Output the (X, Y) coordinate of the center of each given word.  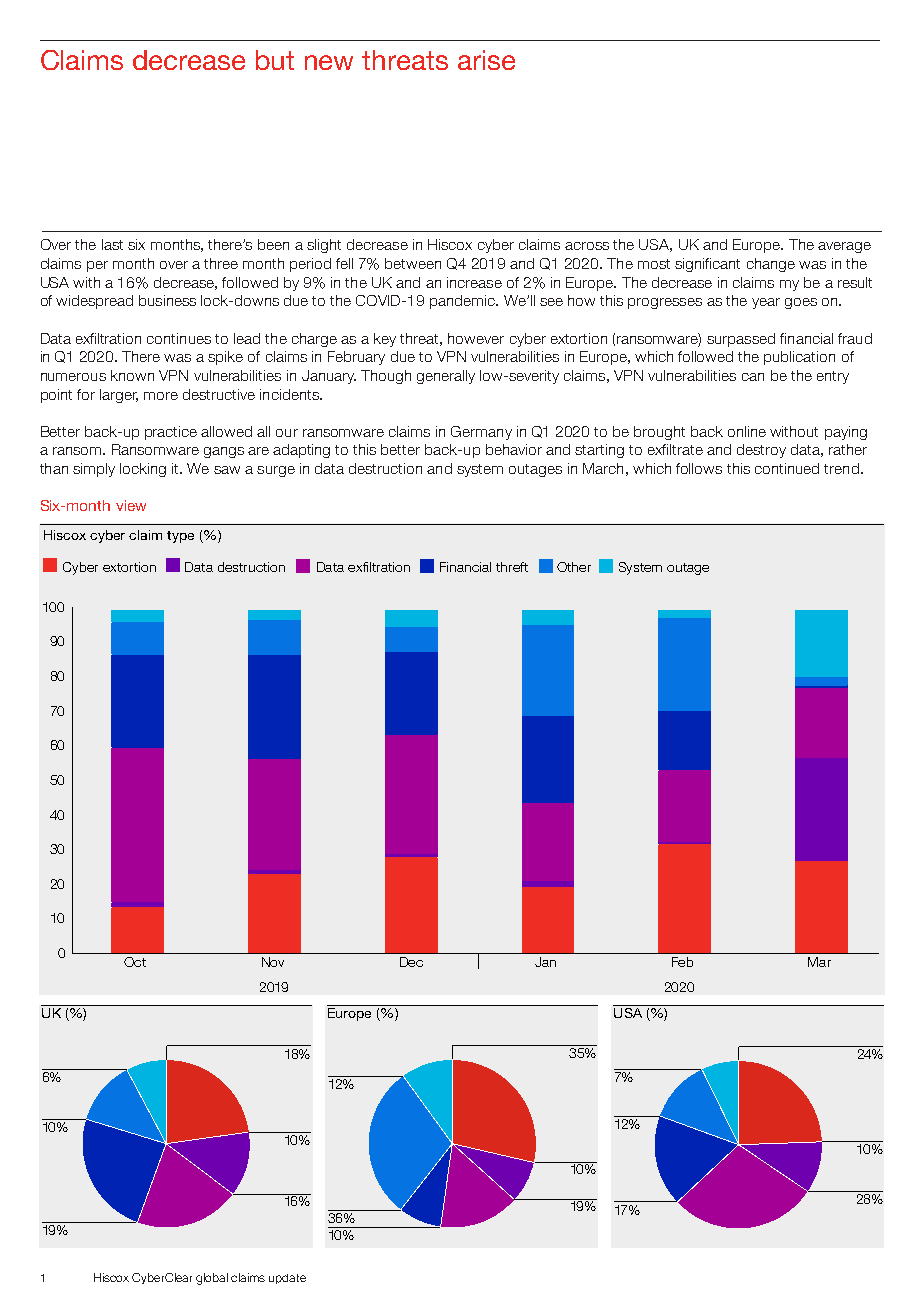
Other (574, 567)
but (275, 60)
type (180, 537)
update (287, 1279)
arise (486, 60)
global (212, 1279)
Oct (135, 962)
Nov (273, 962)
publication (799, 358)
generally (446, 377)
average (844, 247)
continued (787, 468)
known (132, 375)
